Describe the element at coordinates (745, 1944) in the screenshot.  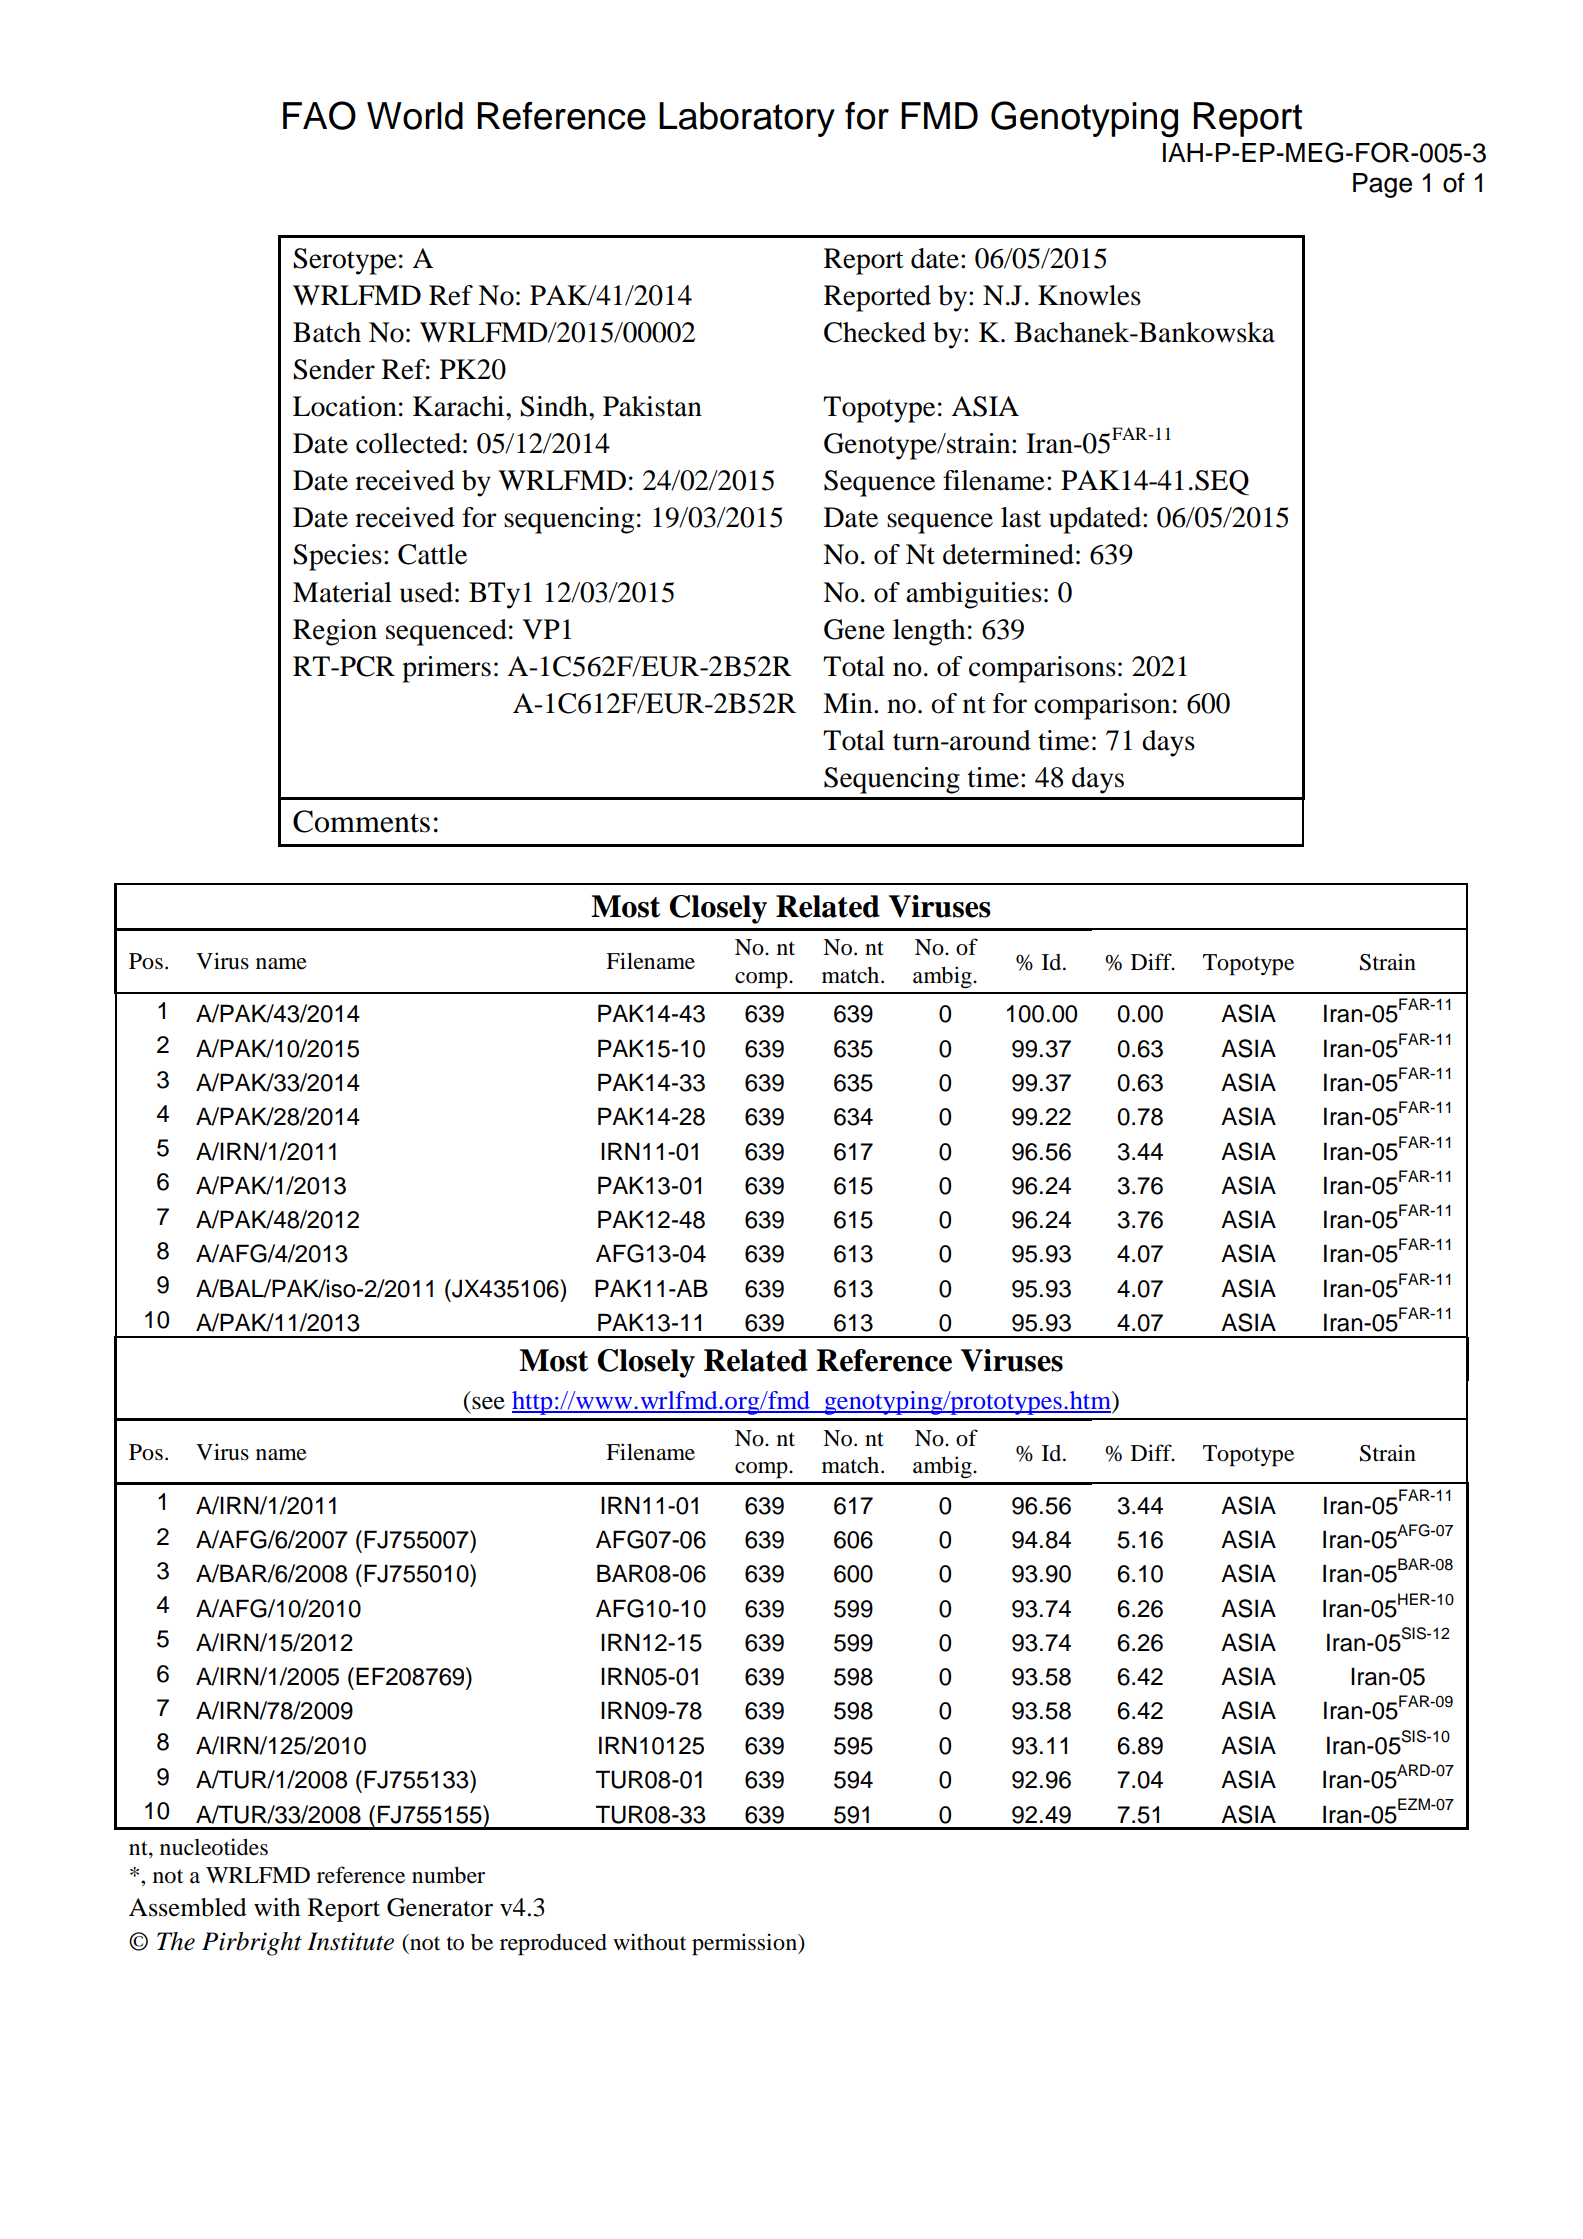
I see `permission` at that location.
